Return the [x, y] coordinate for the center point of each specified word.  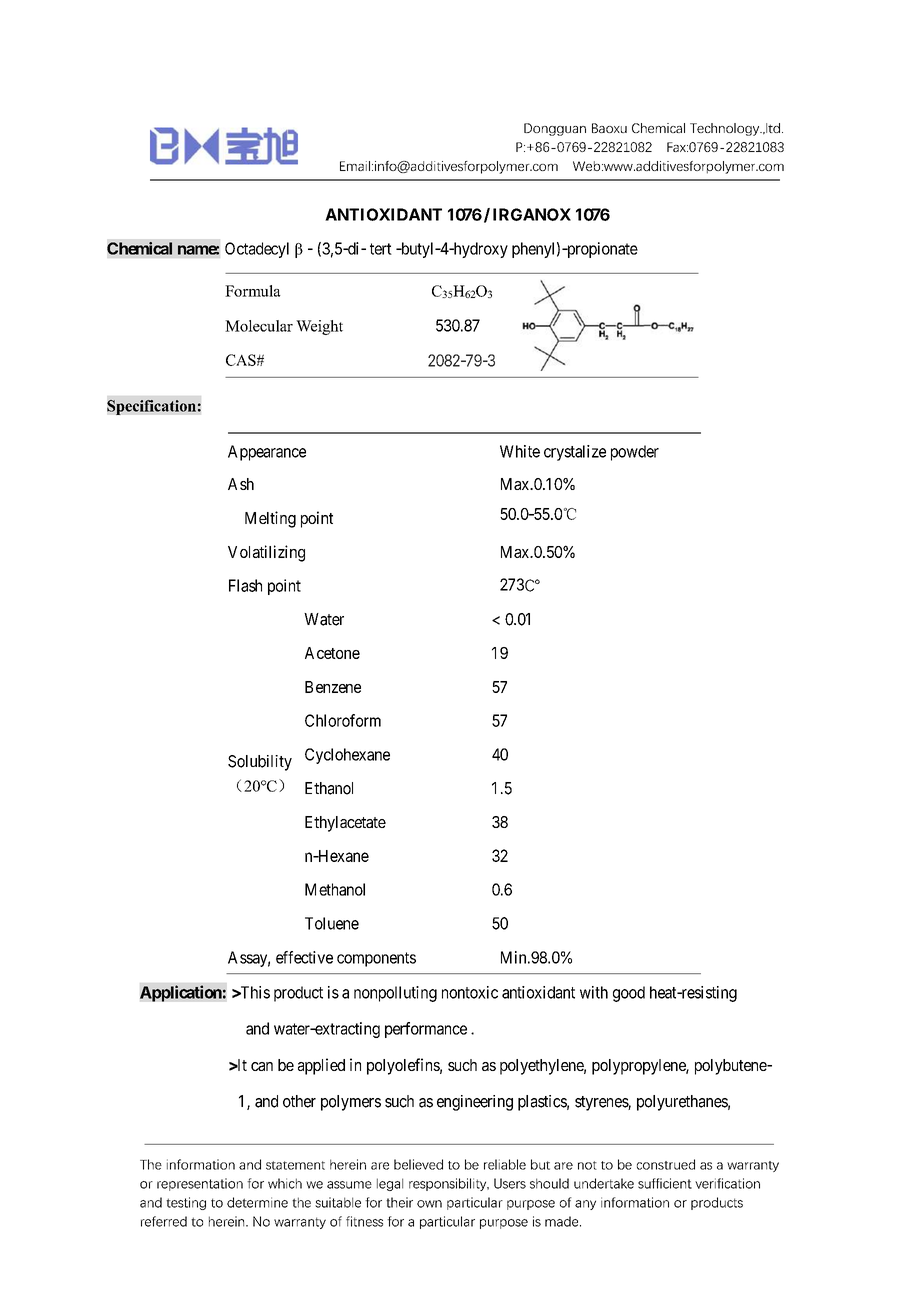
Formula [253, 291]
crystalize [575, 453]
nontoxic [470, 992]
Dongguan [555, 129]
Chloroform [343, 720]
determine [257, 1202]
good [629, 994]
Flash [245, 585]
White [520, 451]
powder [635, 453]
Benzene [333, 687]
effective [304, 957]
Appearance [267, 453]
